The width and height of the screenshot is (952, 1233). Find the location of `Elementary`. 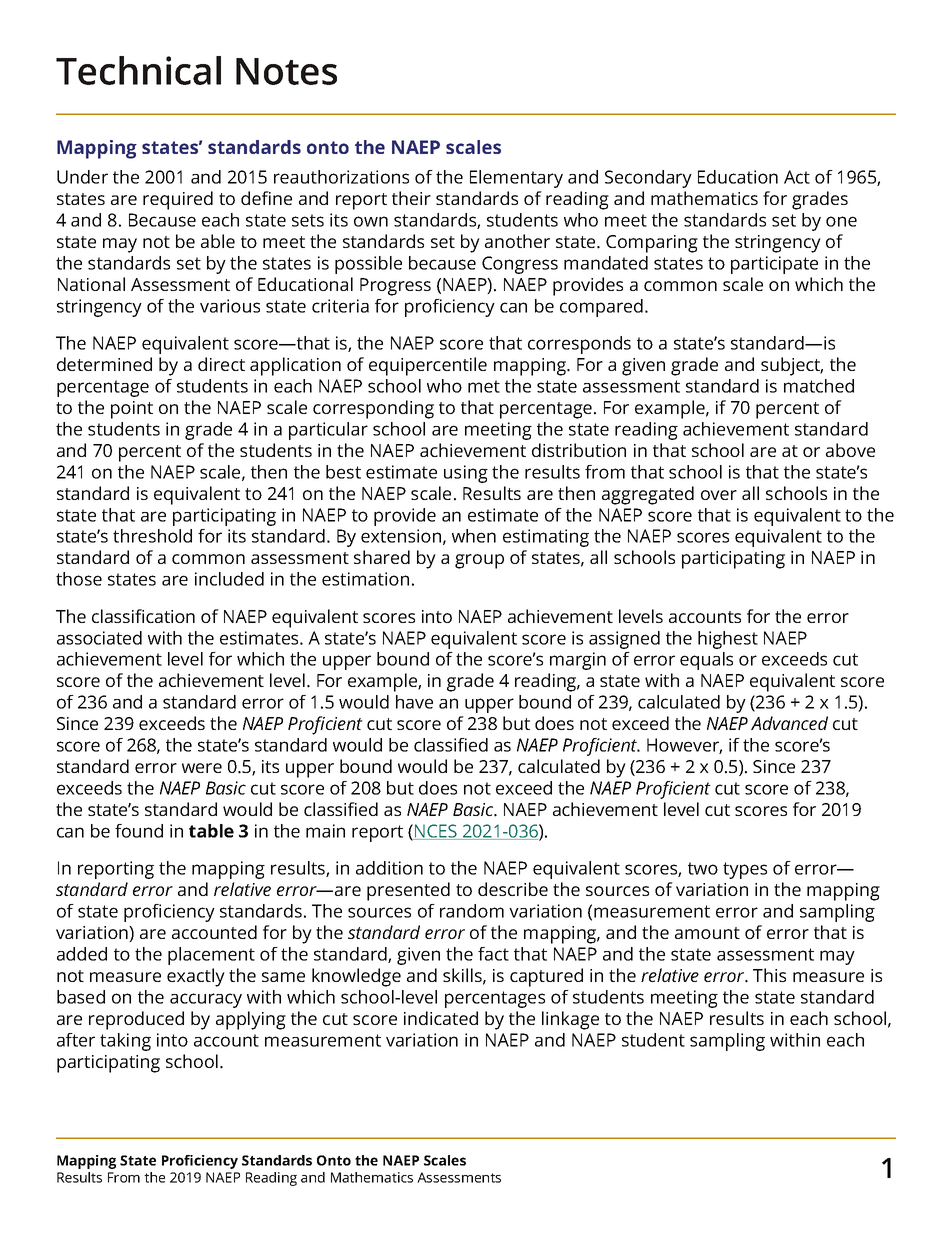

Elementary is located at coordinates (516, 179).
